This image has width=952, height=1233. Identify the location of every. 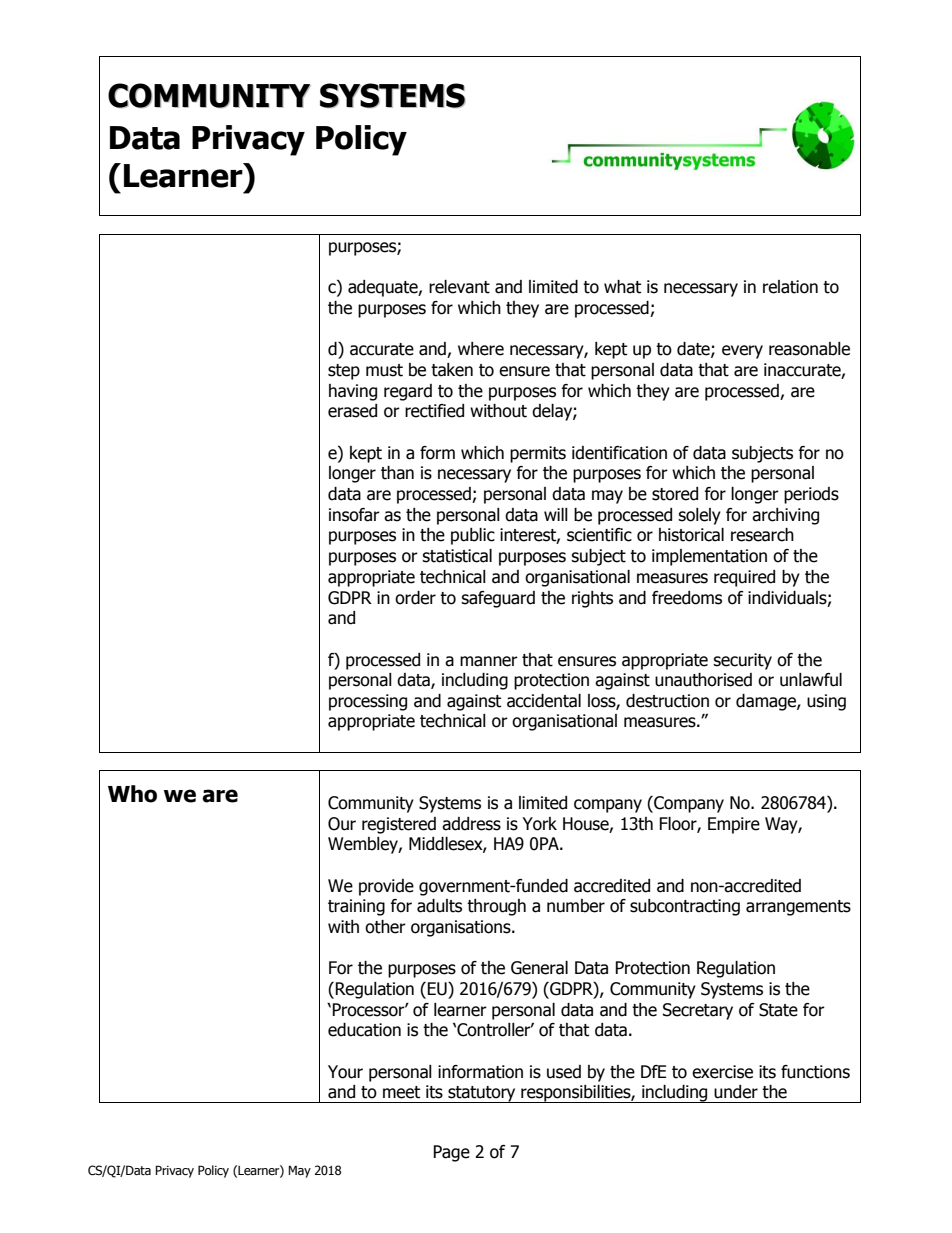
(742, 352).
